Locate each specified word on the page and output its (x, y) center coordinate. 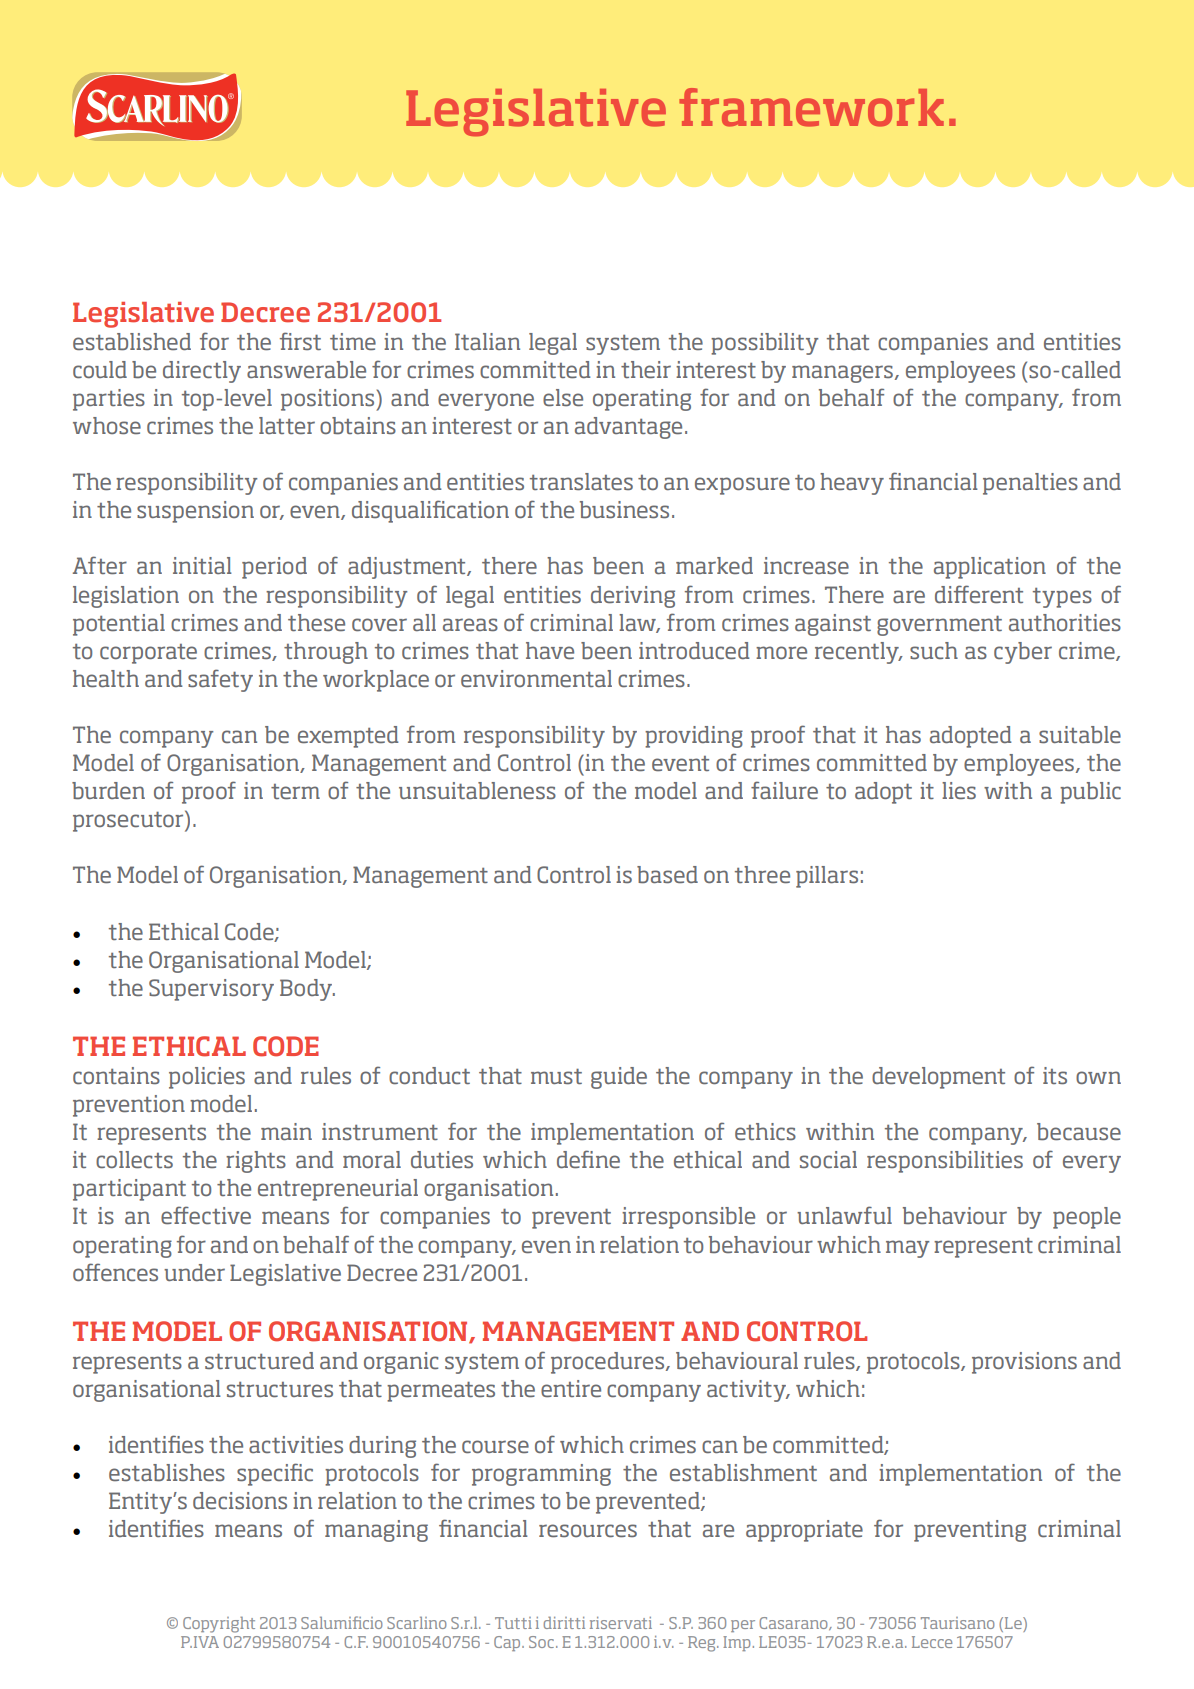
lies (959, 791)
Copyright (219, 1624)
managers (844, 374)
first (300, 341)
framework (811, 107)
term (295, 792)
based (667, 875)
